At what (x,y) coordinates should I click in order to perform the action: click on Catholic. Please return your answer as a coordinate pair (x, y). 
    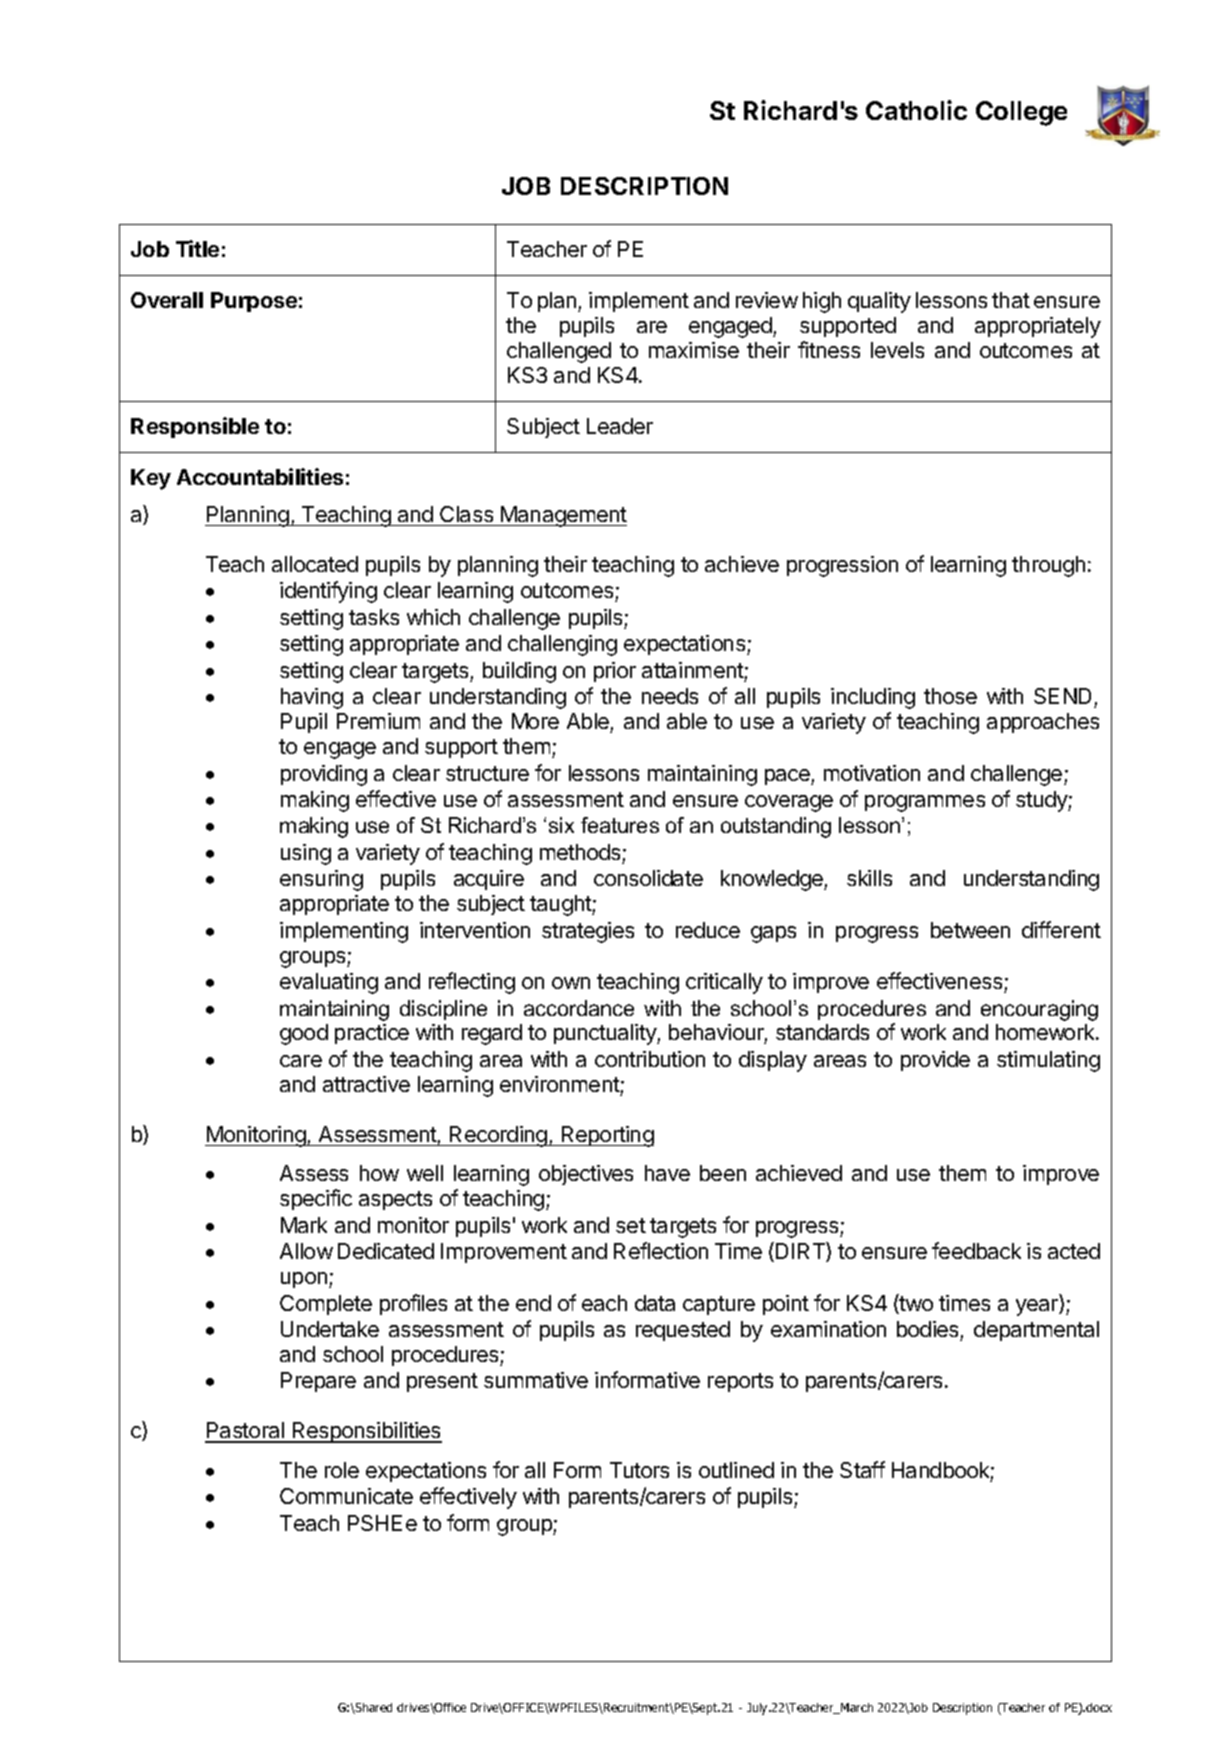
    Looking at the image, I should click on (916, 110).
